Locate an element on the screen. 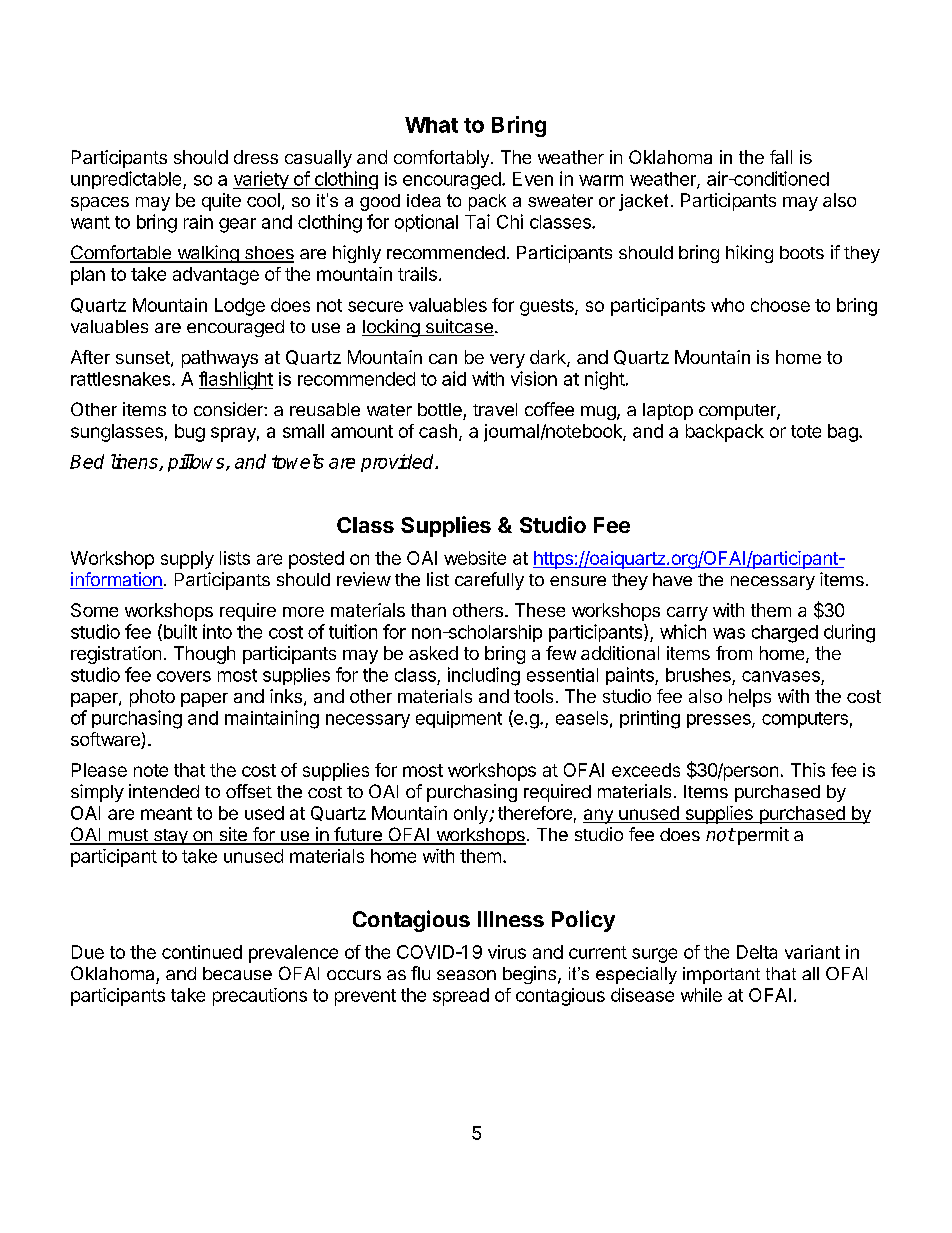 This screenshot has width=952, height=1233. unpredictable is located at coordinates (127, 180).
